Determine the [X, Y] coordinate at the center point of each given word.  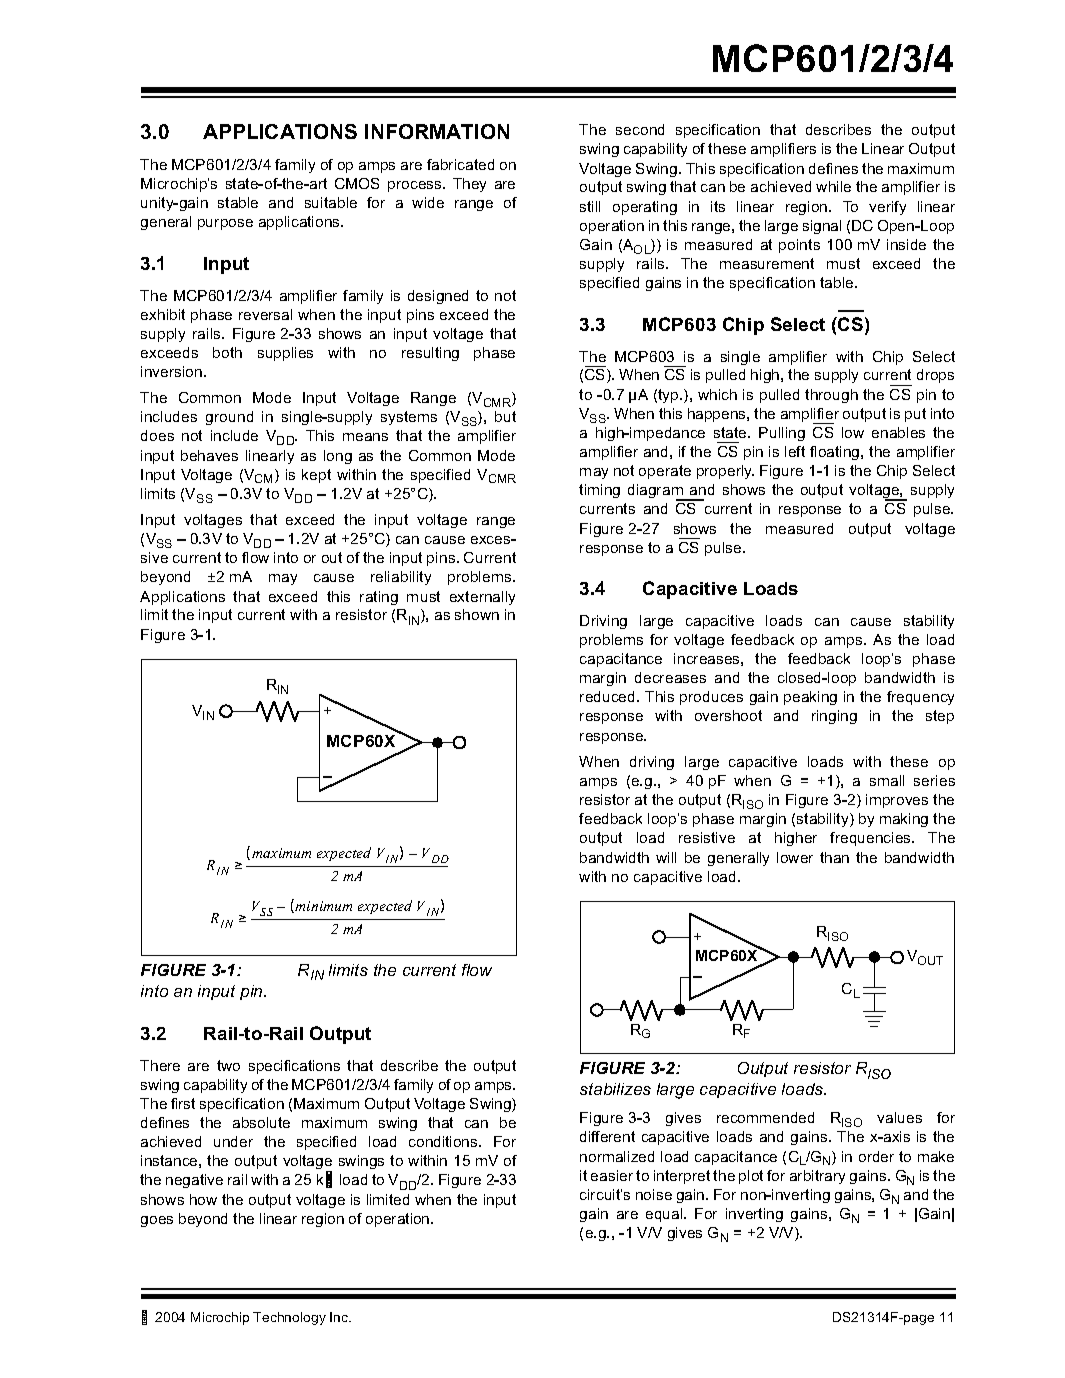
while [833, 186]
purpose [225, 224]
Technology [289, 1318]
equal [665, 1215]
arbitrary [817, 1177]
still [590, 206]
